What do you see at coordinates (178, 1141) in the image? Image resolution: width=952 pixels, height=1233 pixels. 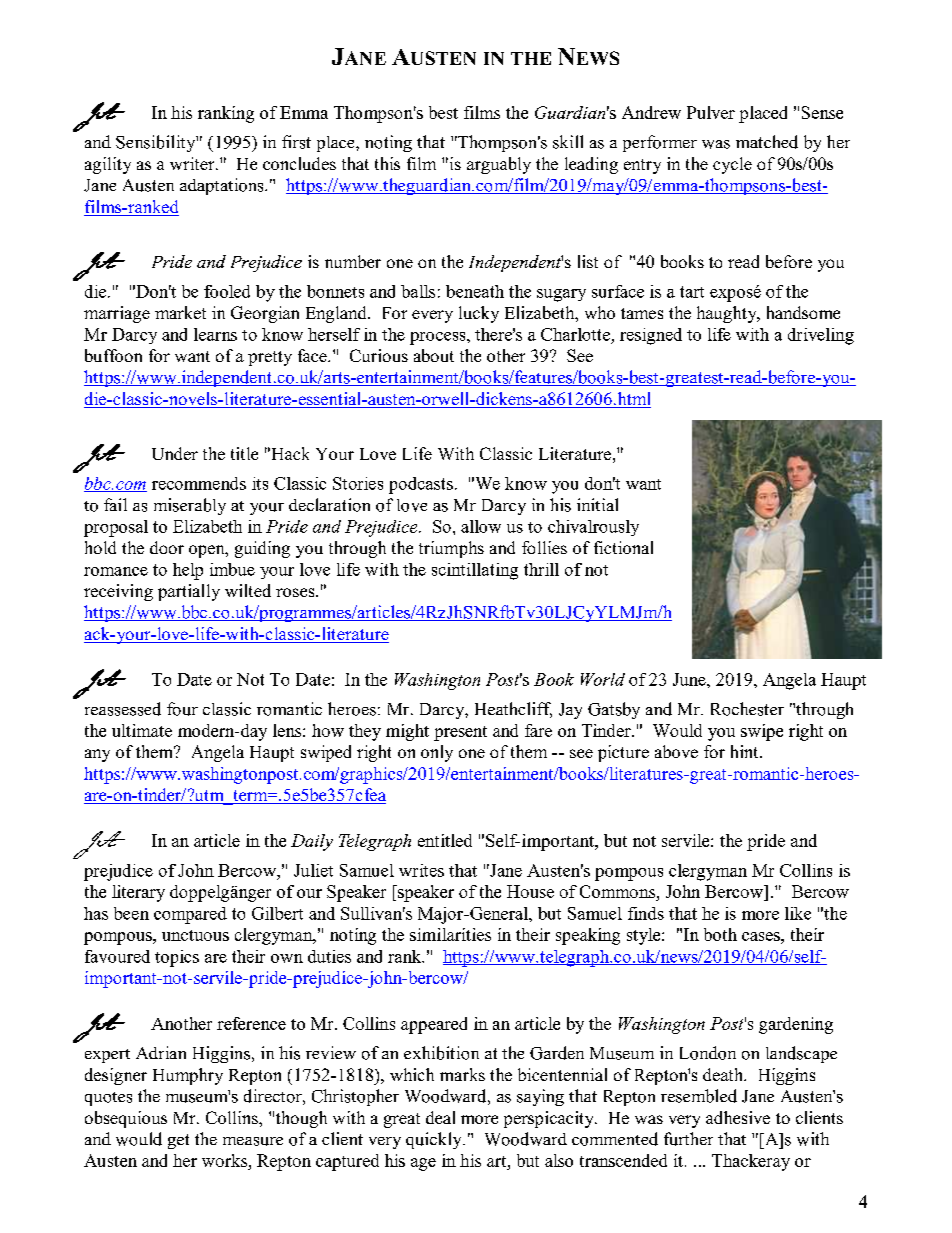 I see `get` at bounding box center [178, 1141].
